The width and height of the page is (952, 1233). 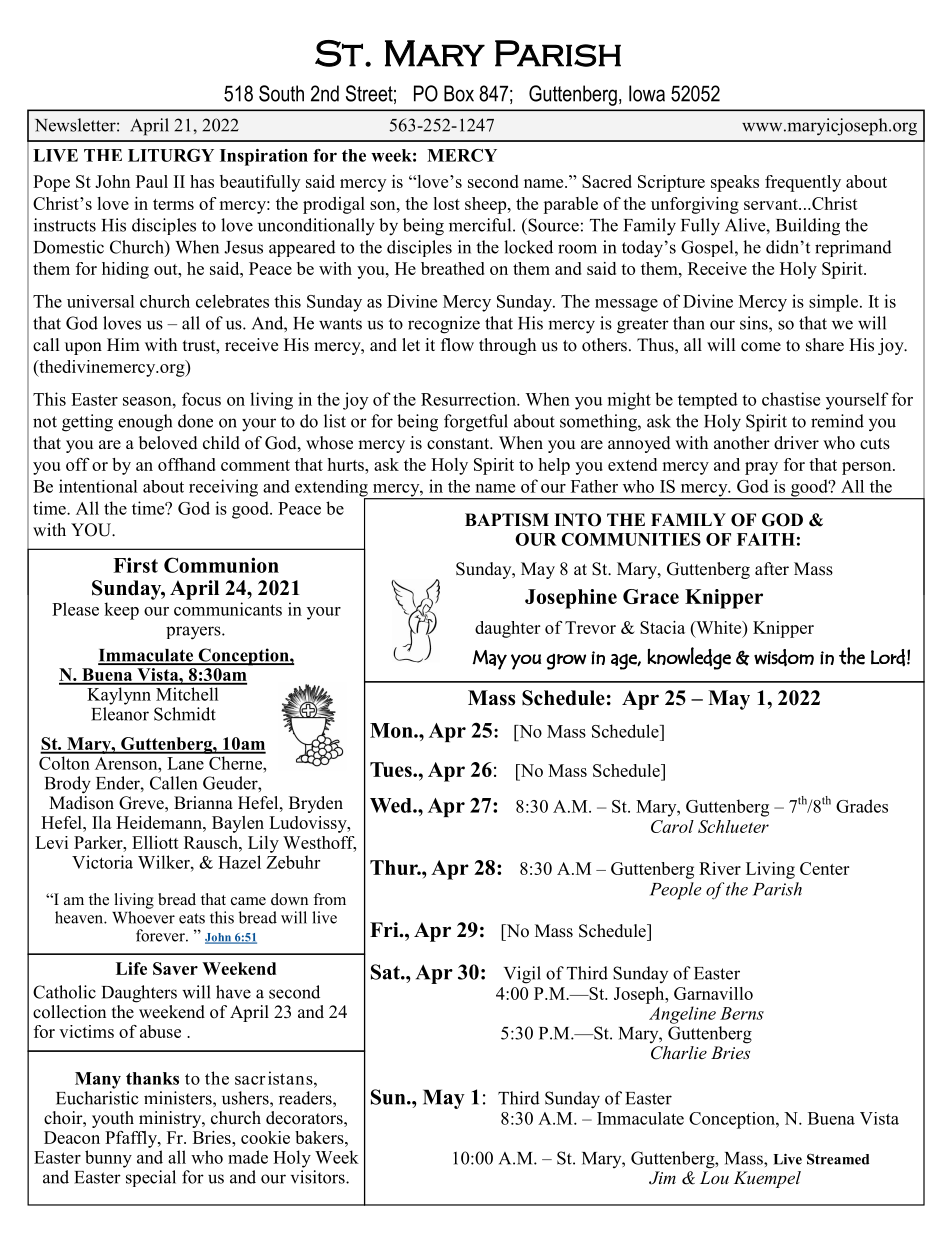 What do you see at coordinates (187, 464) in the page?
I see `offhand` at bounding box center [187, 464].
